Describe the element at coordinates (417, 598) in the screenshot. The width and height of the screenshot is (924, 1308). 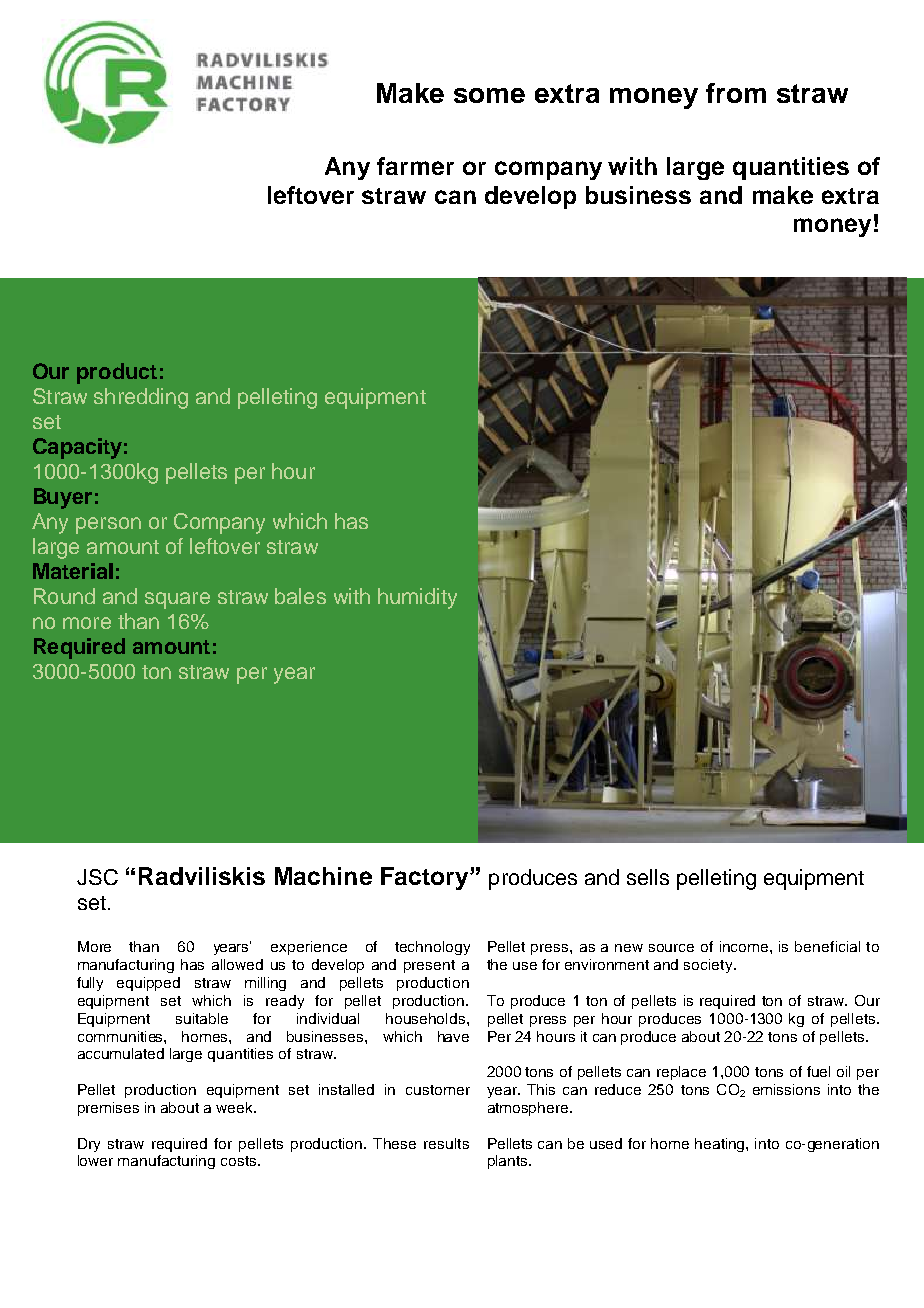
I see `humidity` at that location.
